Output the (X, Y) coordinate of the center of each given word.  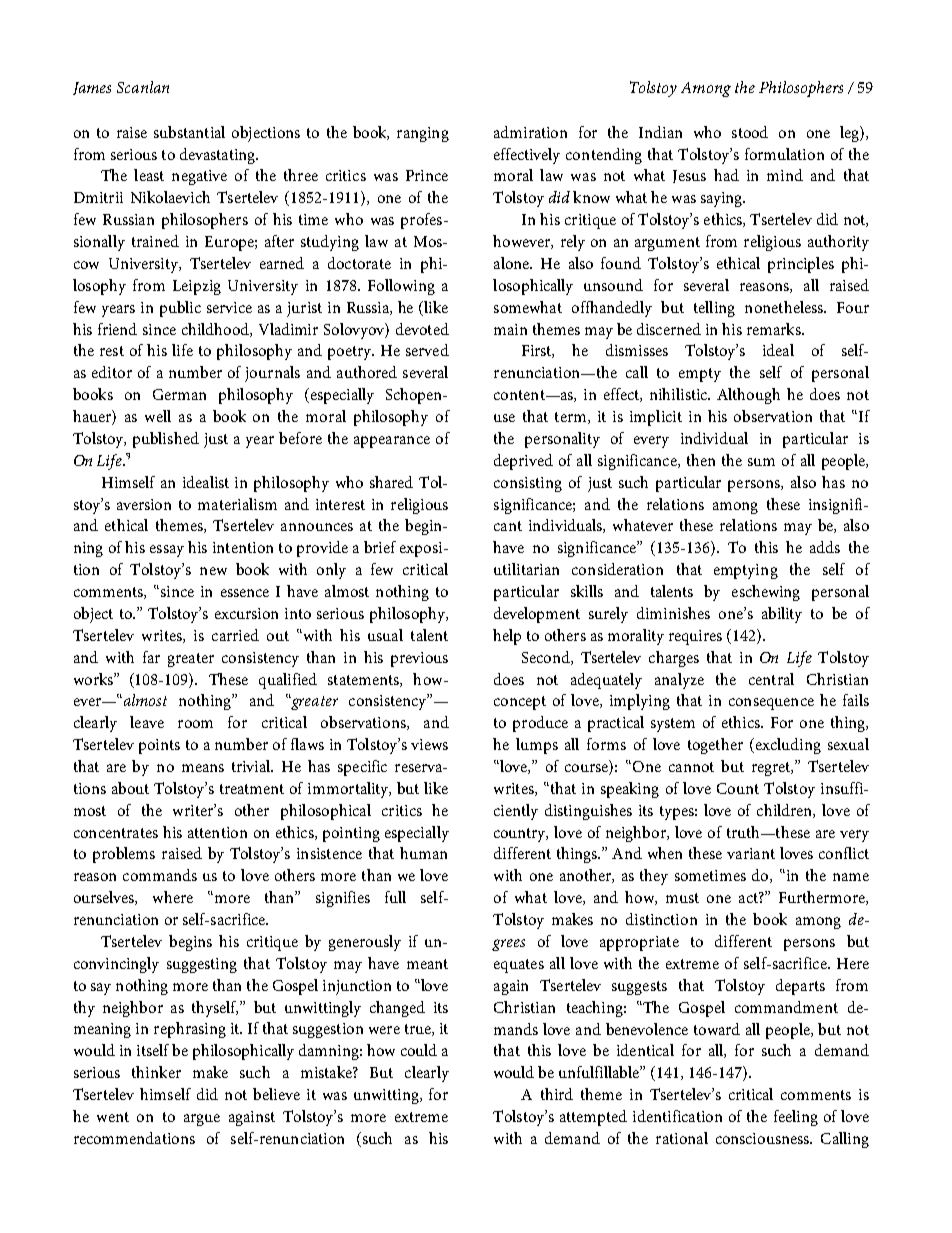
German (179, 394)
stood (750, 132)
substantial (189, 132)
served (427, 350)
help (507, 637)
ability (782, 615)
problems (124, 855)
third (557, 1094)
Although (748, 396)
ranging (423, 134)
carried (235, 635)
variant (751, 853)
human (423, 853)
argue (202, 1120)
